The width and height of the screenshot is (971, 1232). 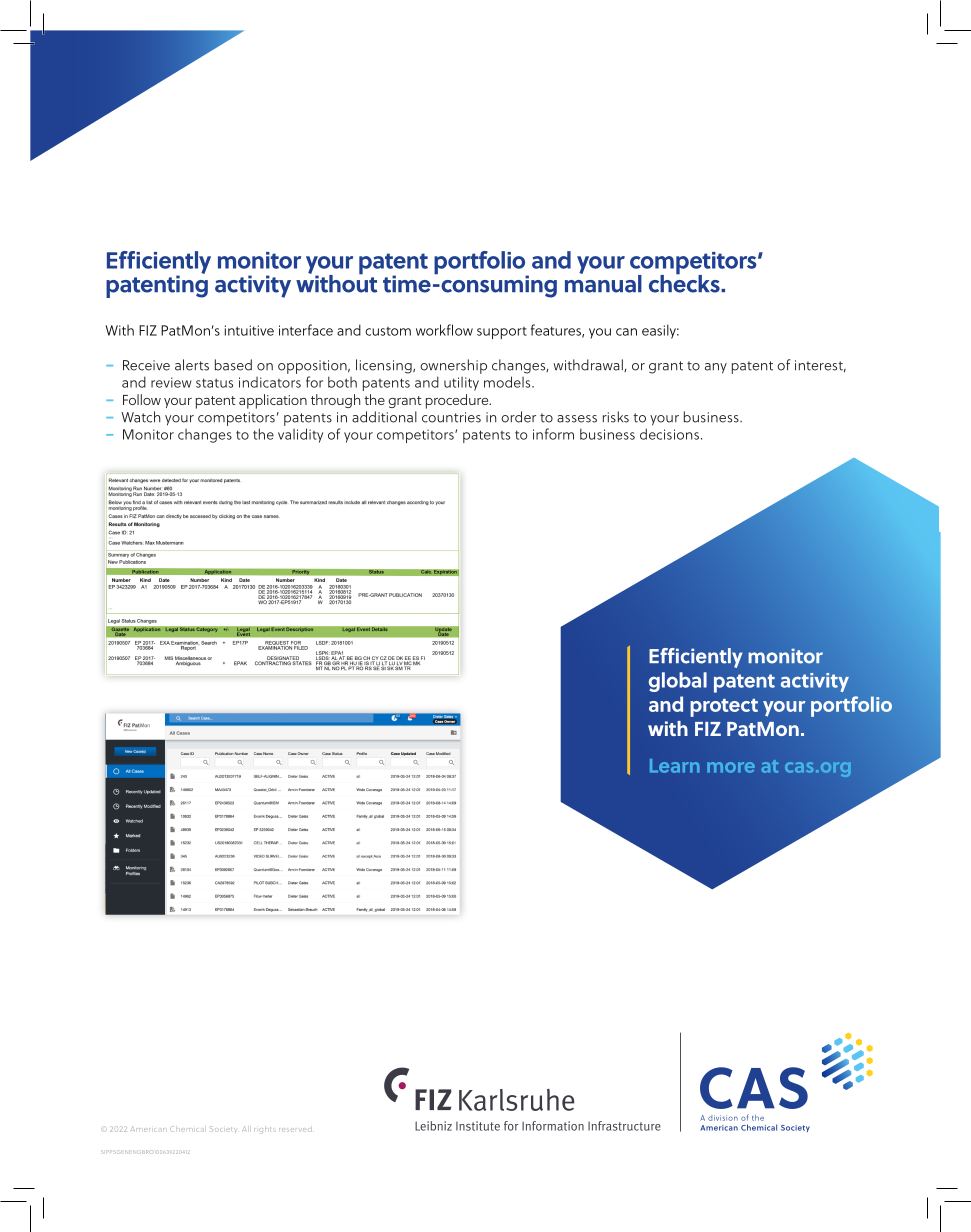 I want to click on validity, so click(x=300, y=435).
